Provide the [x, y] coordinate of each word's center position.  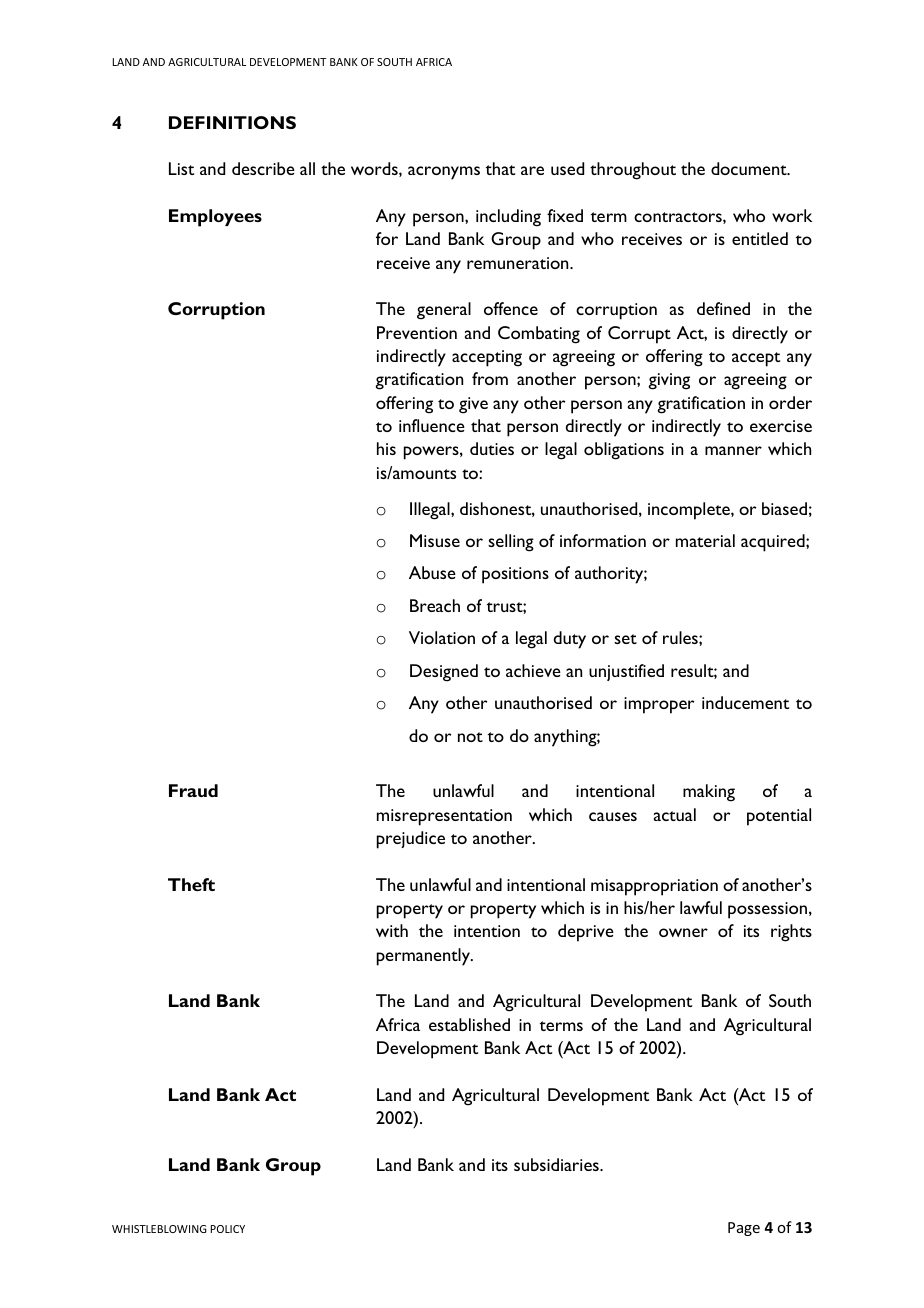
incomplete [690, 511]
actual [675, 814]
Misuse [435, 540]
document [750, 168]
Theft [191, 884]
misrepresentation [444, 817]
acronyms [444, 173]
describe [263, 168]
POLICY [228, 1229]
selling [511, 543]
